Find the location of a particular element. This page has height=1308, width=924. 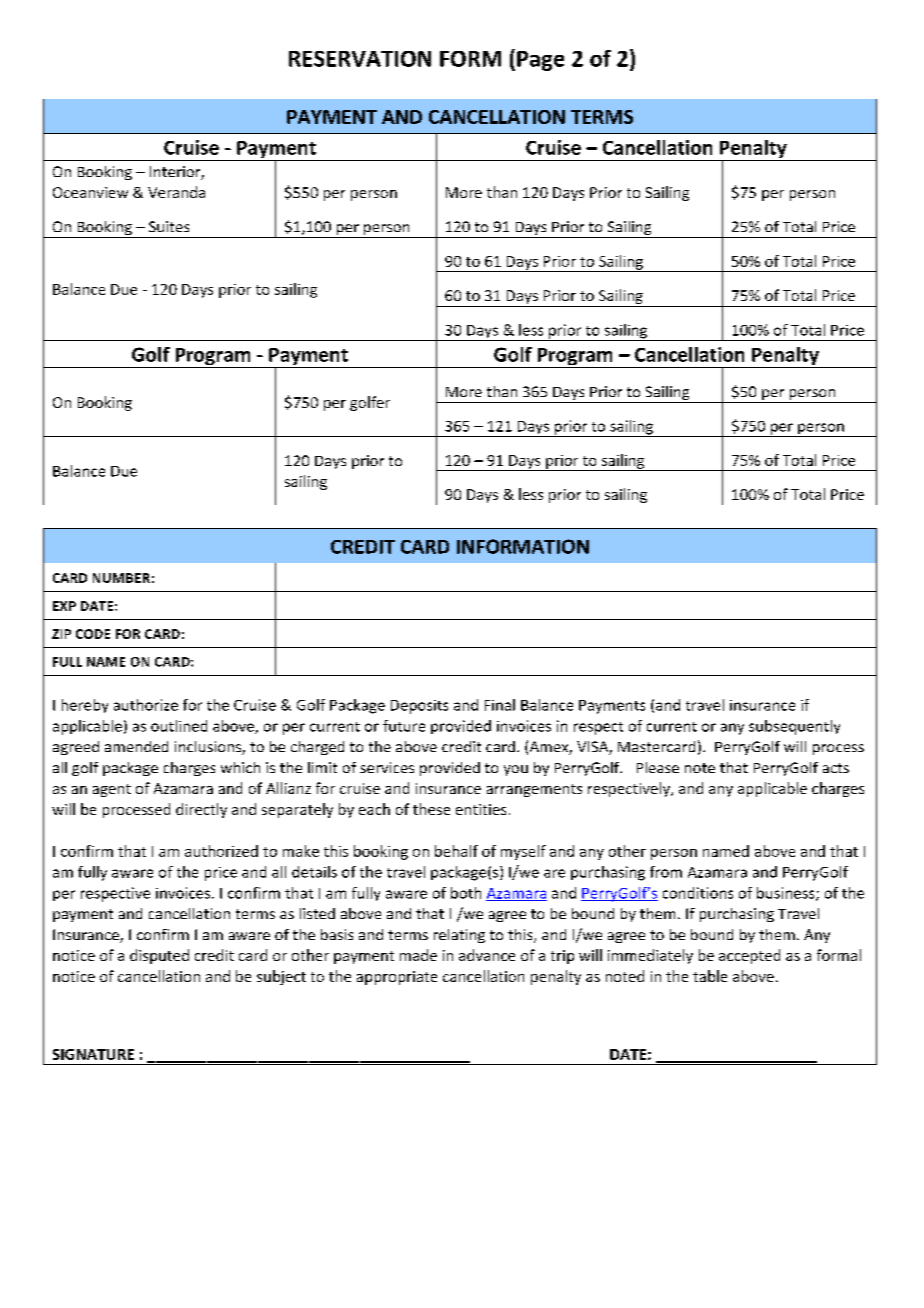

RESERVATION is located at coordinates (360, 59).
